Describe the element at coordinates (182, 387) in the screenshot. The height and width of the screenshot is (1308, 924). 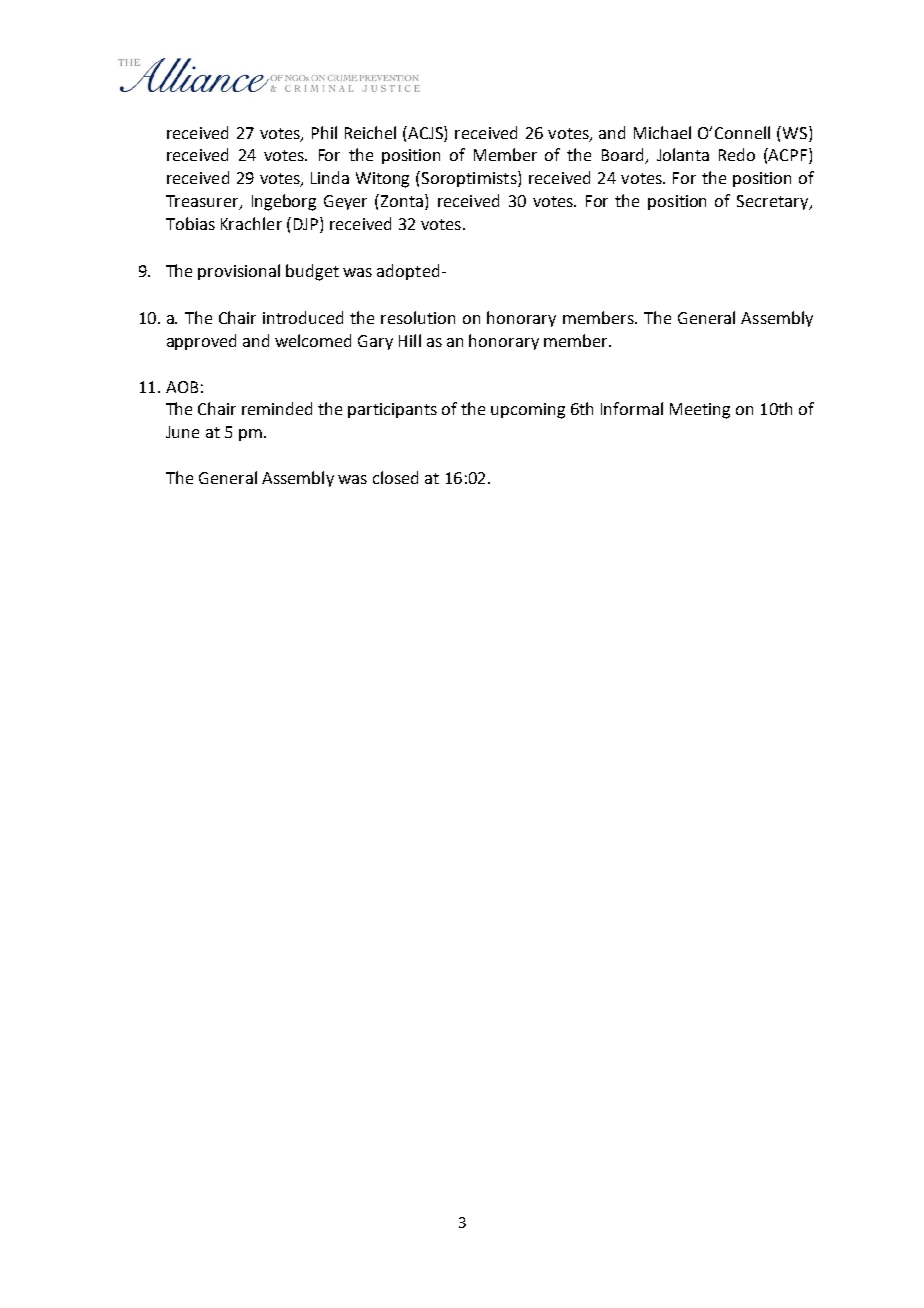
I see `AOB` at that location.
